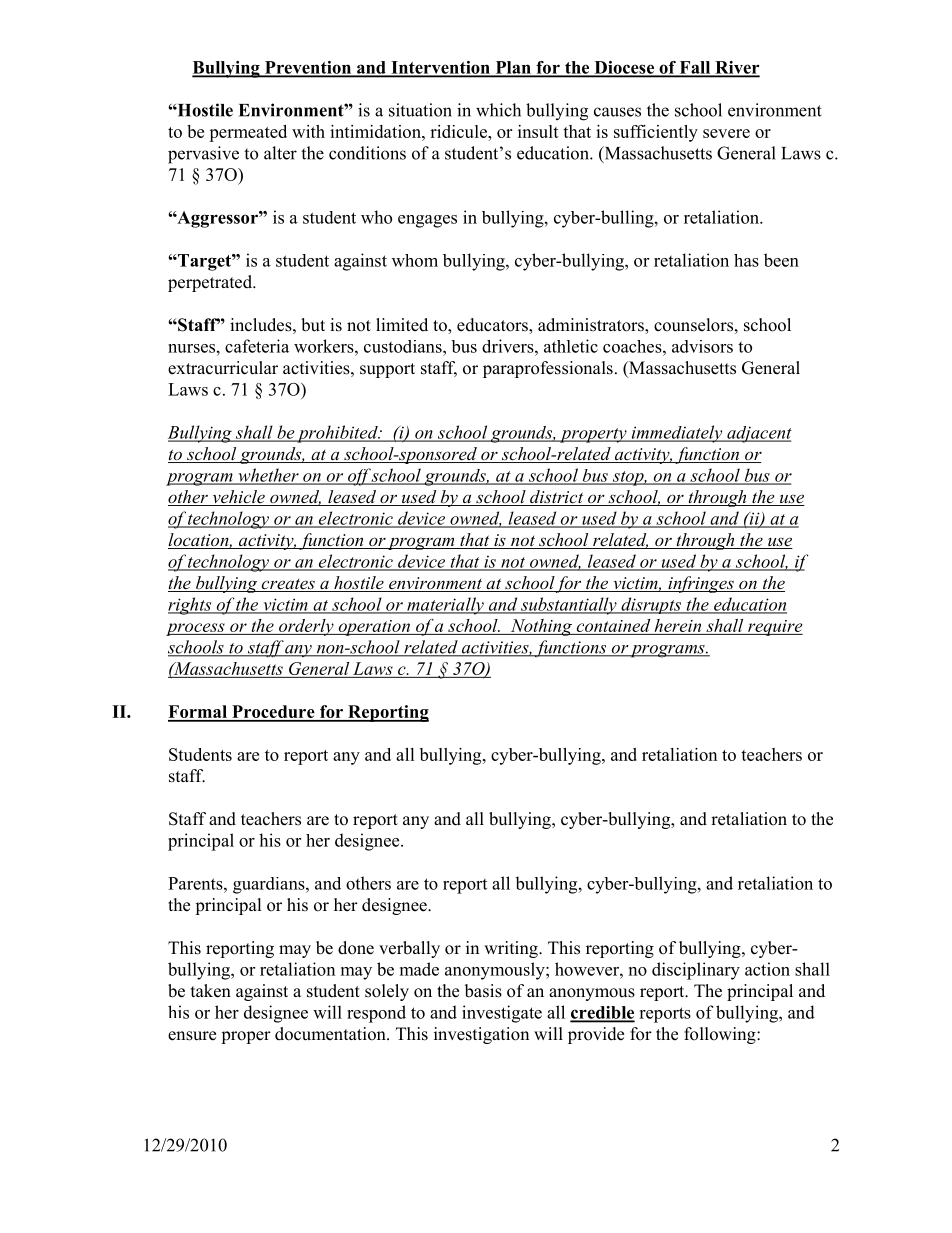 This image has height=1233, width=952. I want to click on permeated, so click(248, 133).
